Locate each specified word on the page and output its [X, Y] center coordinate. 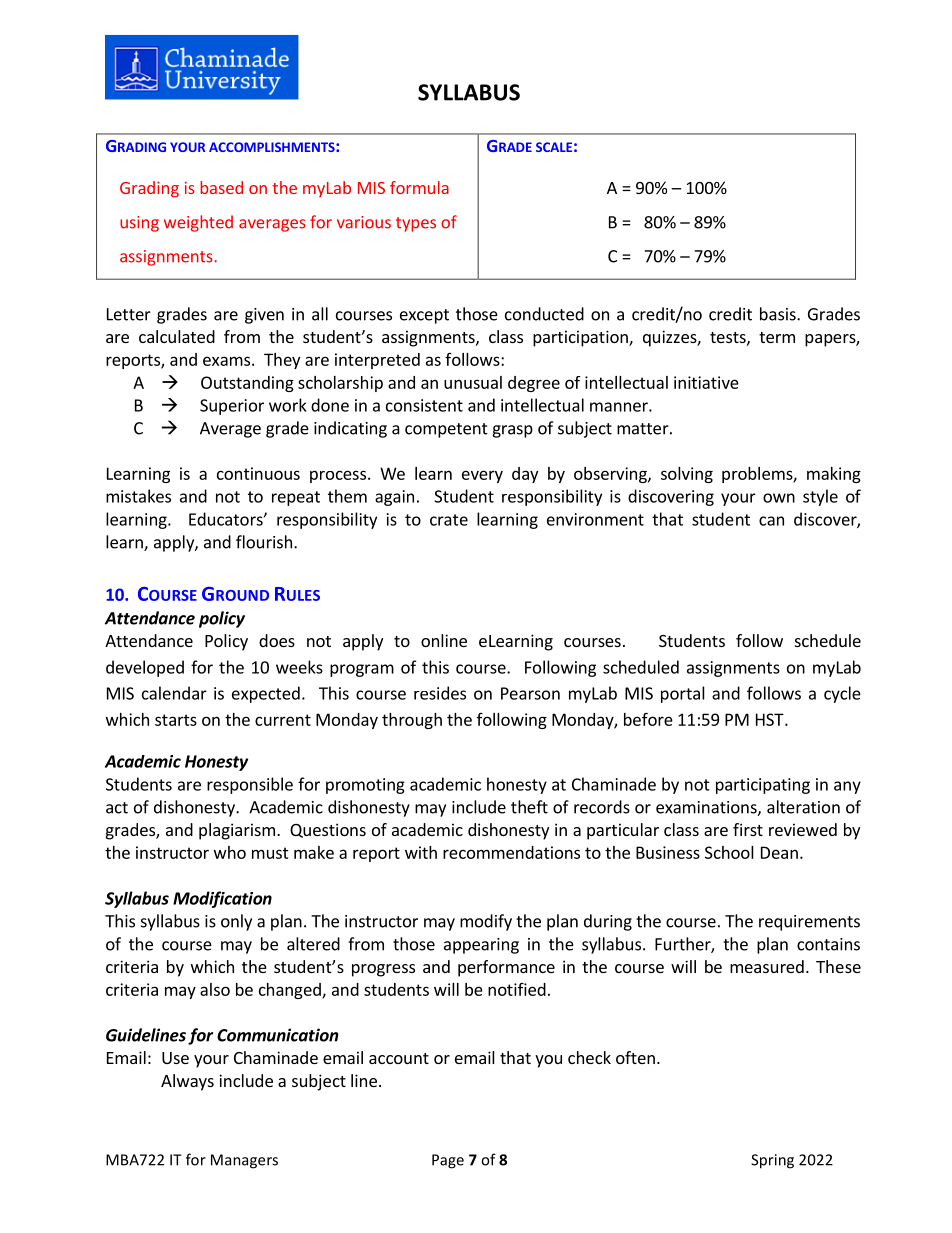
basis [779, 314]
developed [145, 668]
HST [771, 719]
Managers [244, 1161]
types [416, 224]
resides [440, 693]
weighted [198, 223]
